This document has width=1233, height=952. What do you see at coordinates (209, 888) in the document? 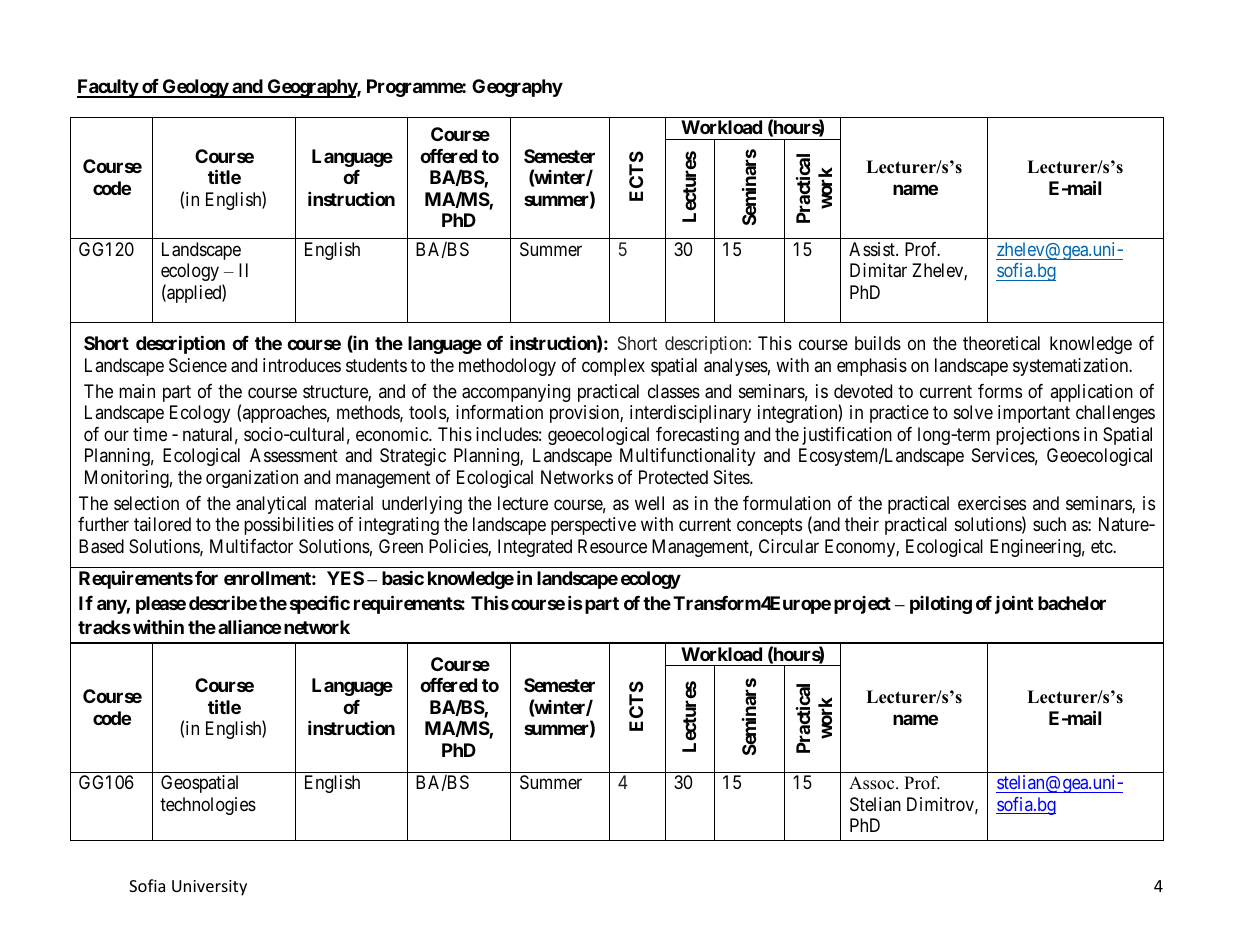
I see `University` at bounding box center [209, 888].
